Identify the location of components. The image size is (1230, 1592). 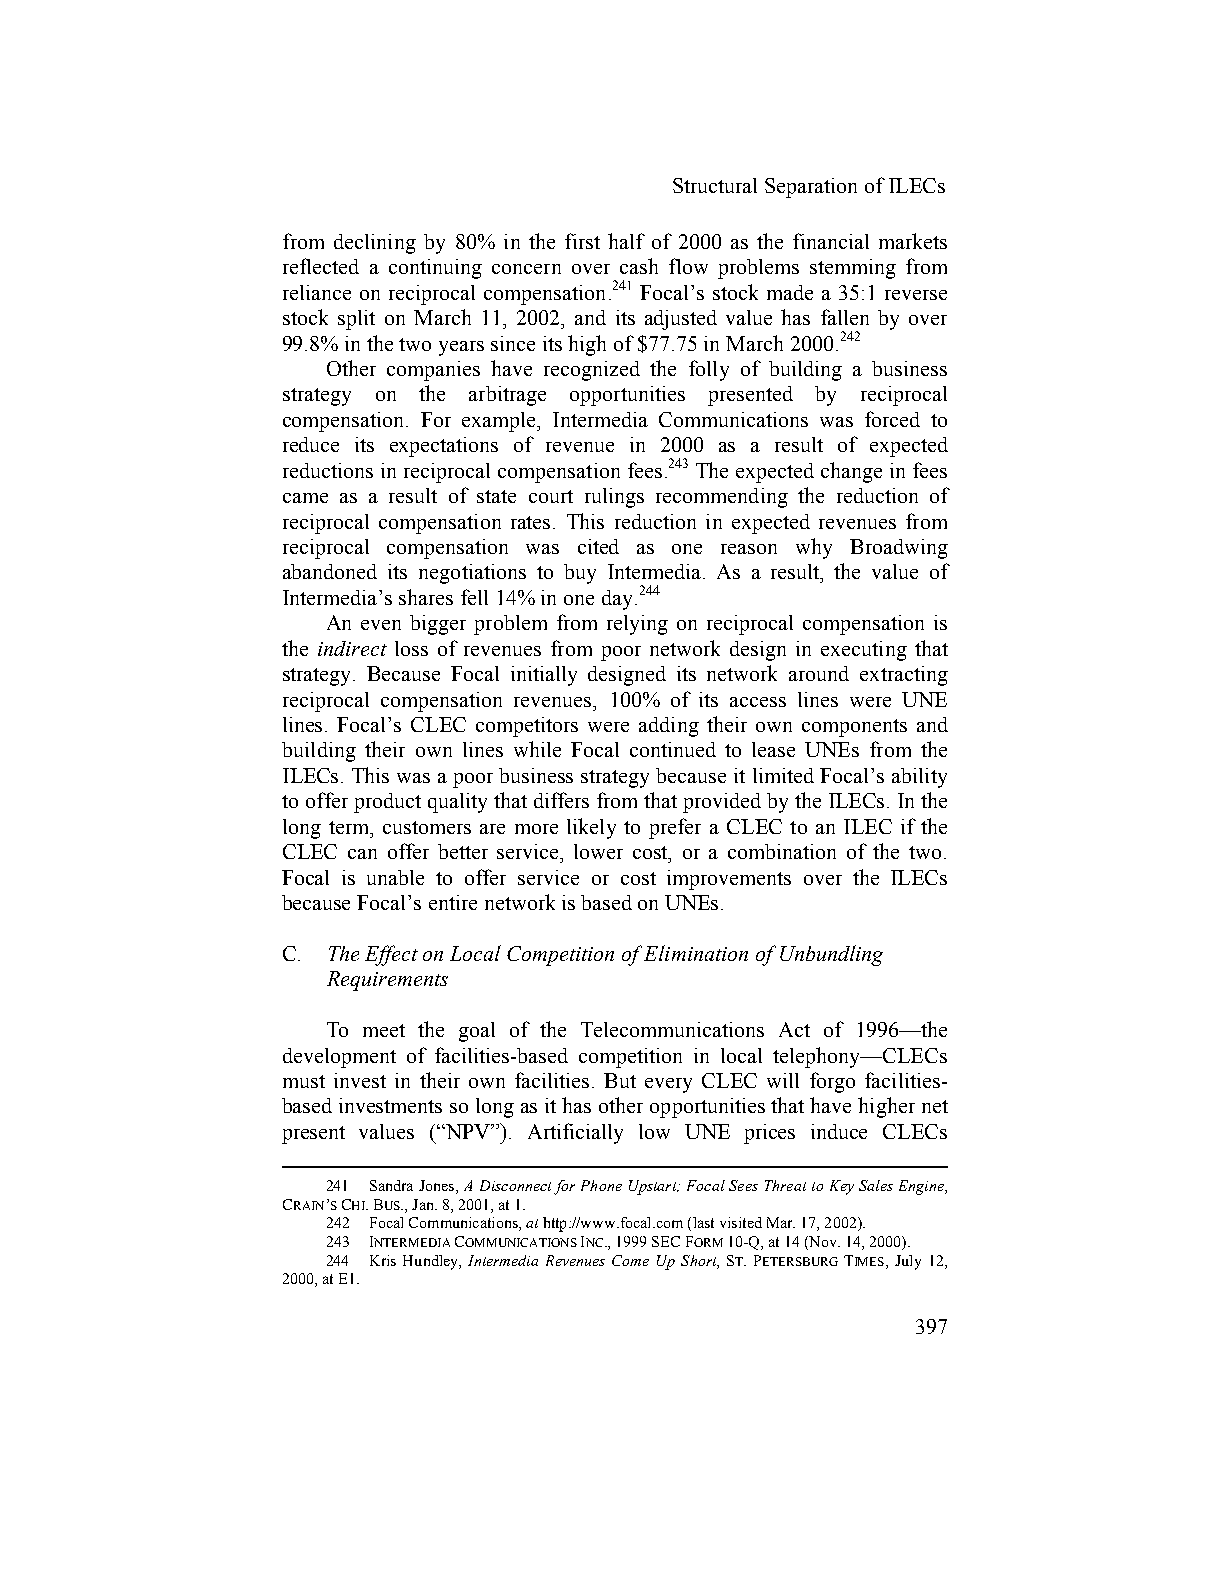
(854, 728).
